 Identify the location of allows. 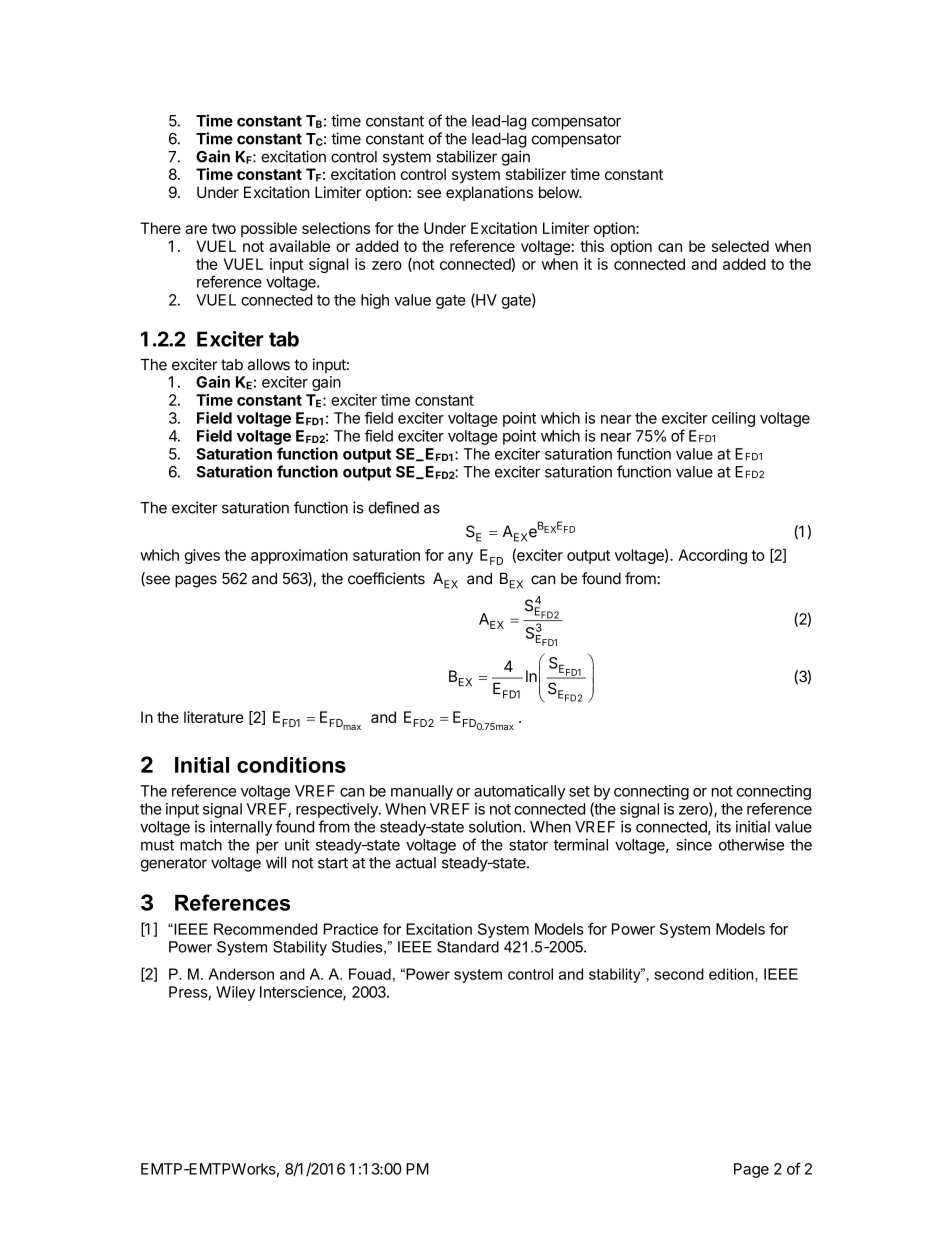
(269, 365).
